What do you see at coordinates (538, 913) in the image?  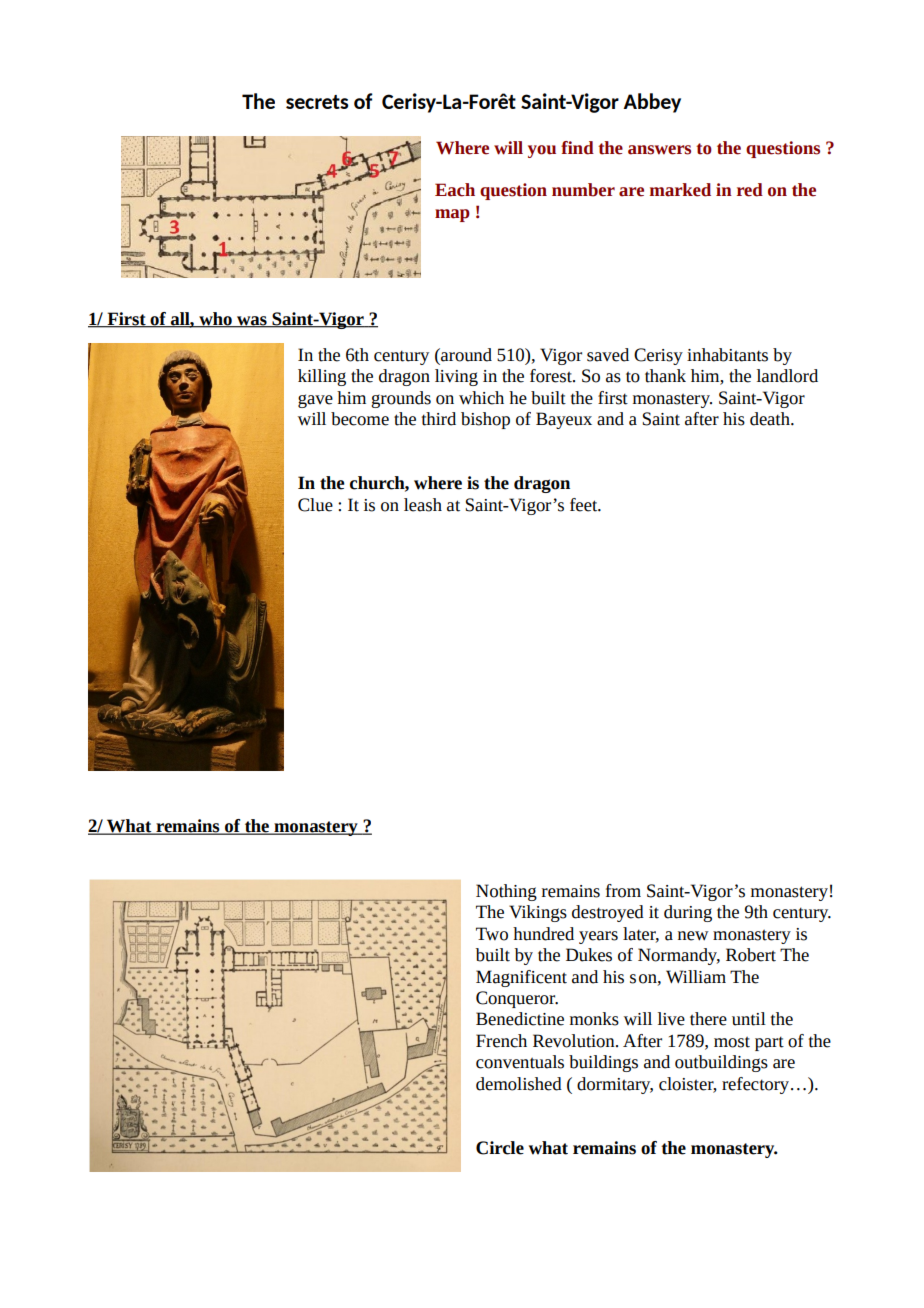 I see `Vikings` at bounding box center [538, 913].
